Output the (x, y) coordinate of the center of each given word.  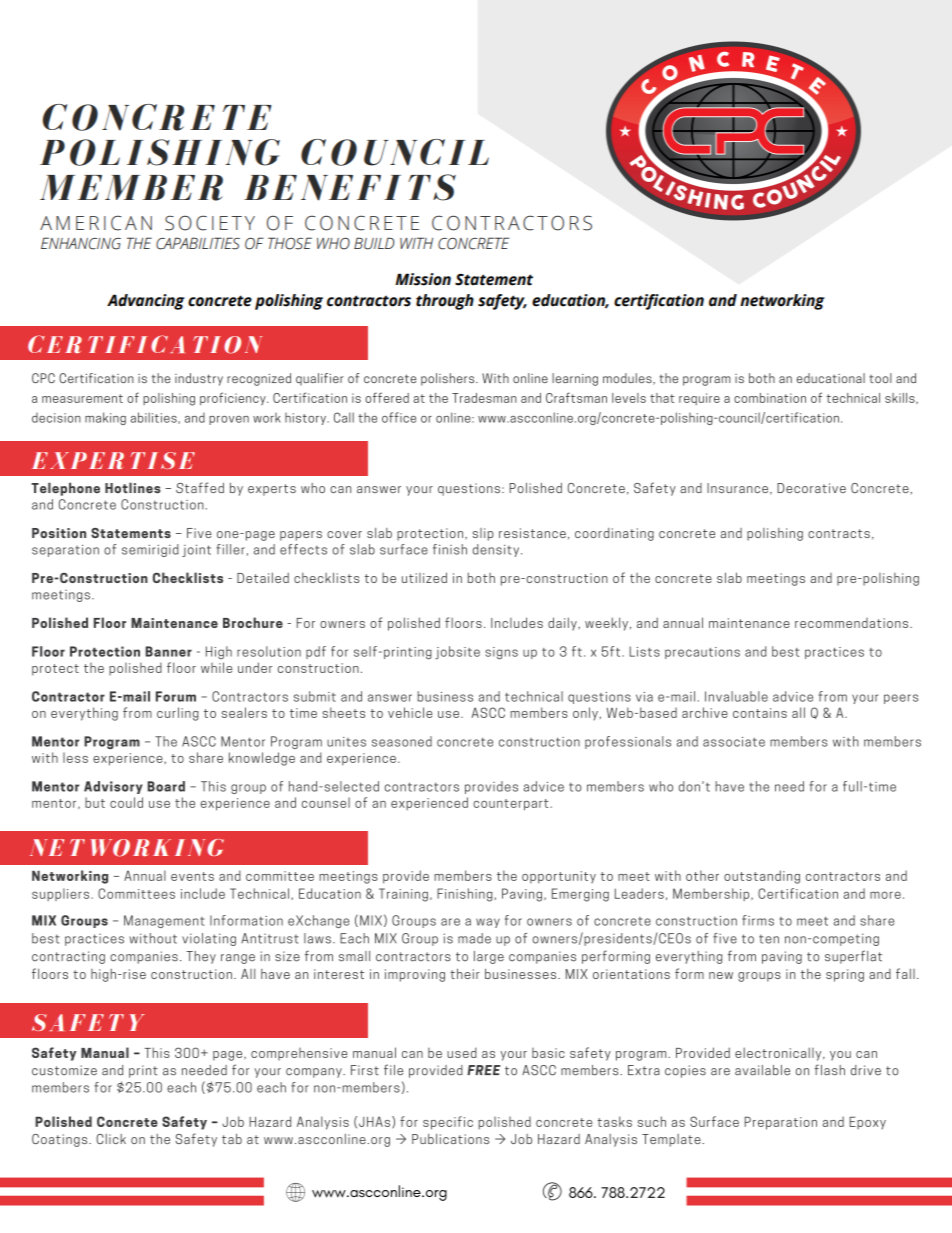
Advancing (146, 302)
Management (164, 921)
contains (760, 713)
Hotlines (133, 487)
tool (880, 378)
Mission (423, 279)
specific (448, 1123)
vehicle (410, 712)
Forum (176, 696)
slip (483, 534)
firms (758, 920)
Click (111, 1139)
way (488, 923)
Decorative (811, 488)
